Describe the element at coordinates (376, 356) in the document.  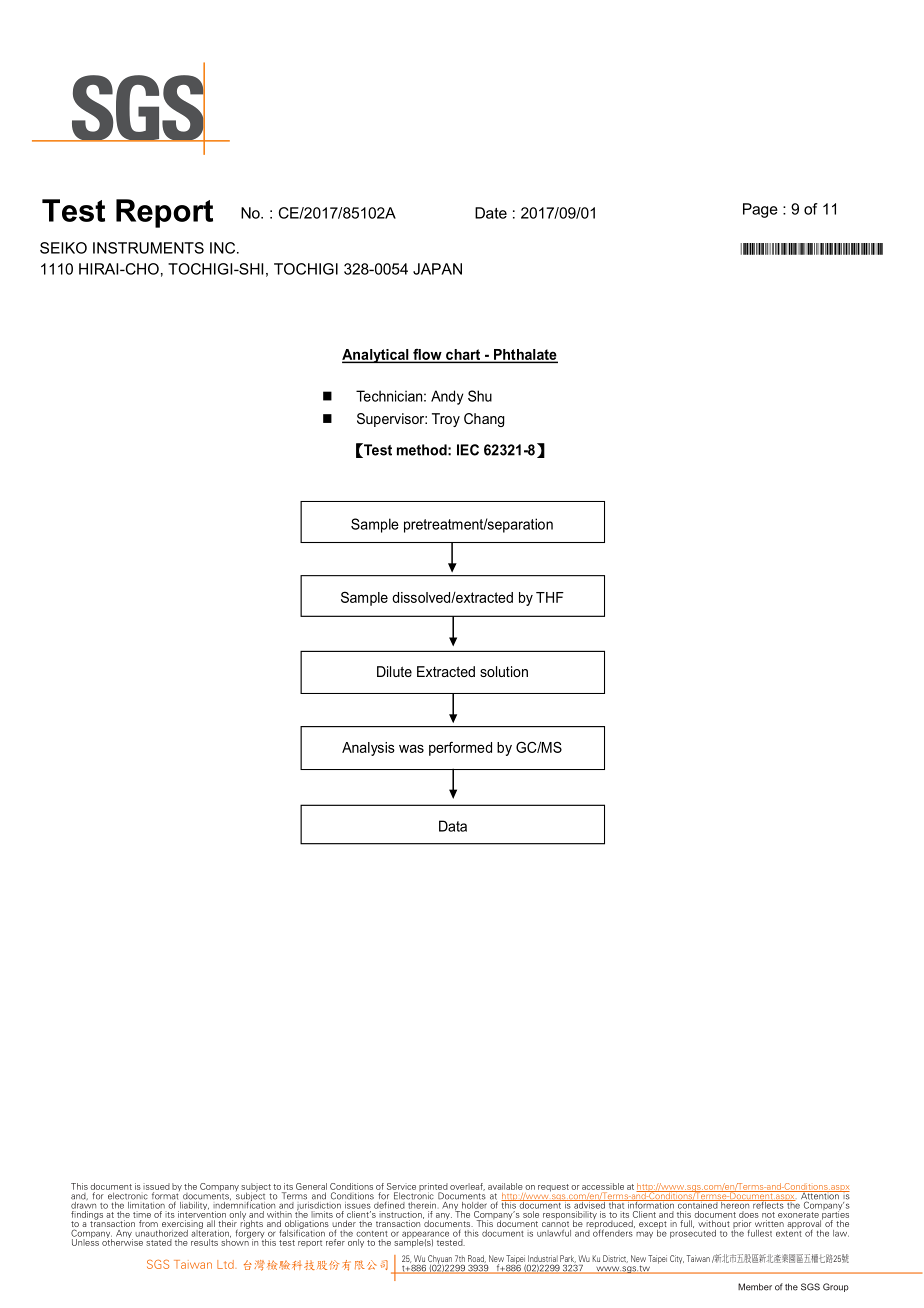
I see `Analytical` at that location.
